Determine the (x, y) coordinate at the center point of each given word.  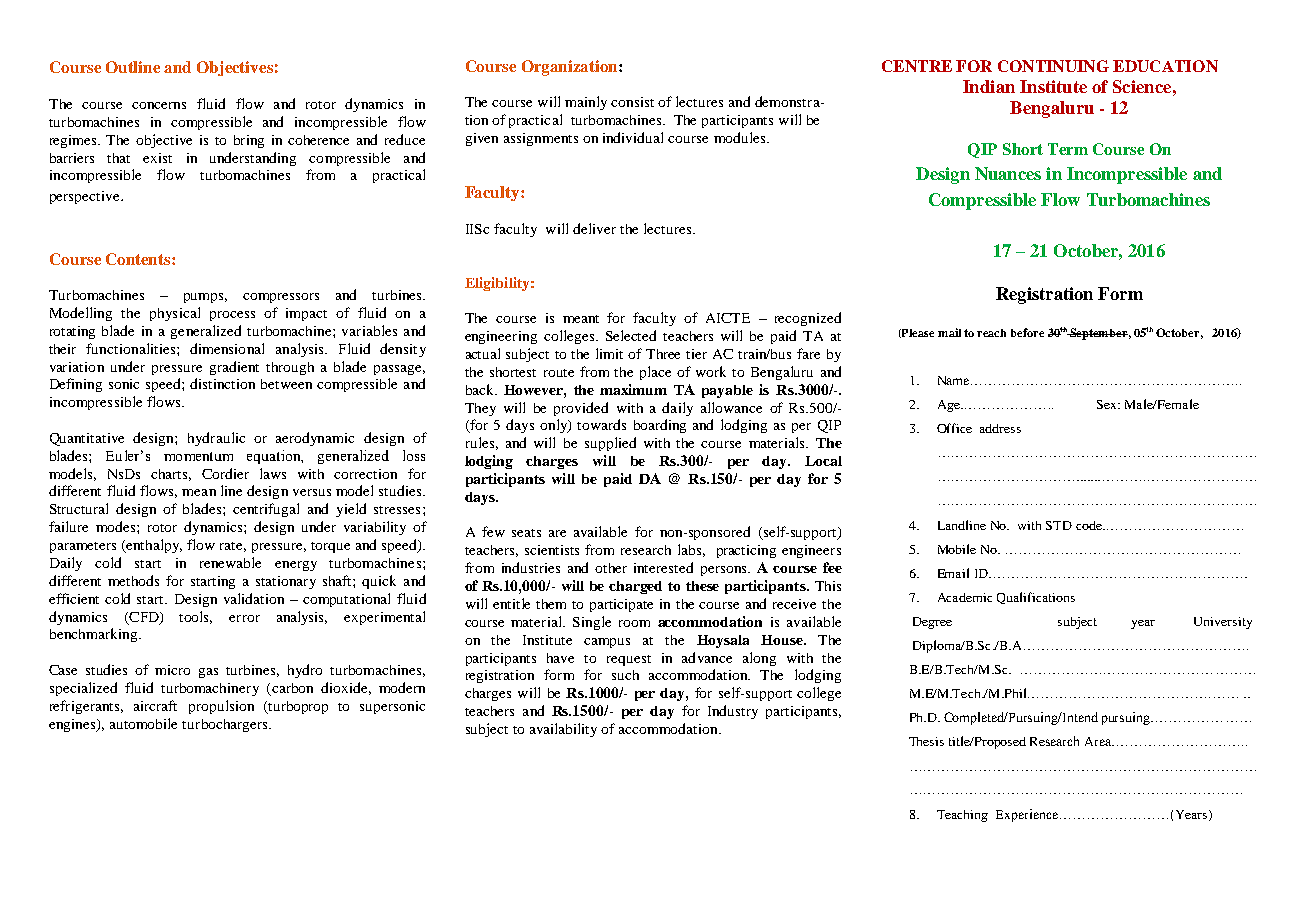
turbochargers (226, 725)
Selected (631, 335)
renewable (230, 562)
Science (1142, 86)
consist (632, 102)
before (1027, 332)
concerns (159, 105)
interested (663, 567)
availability (563, 730)
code (1090, 525)
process (232, 316)
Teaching (962, 816)
